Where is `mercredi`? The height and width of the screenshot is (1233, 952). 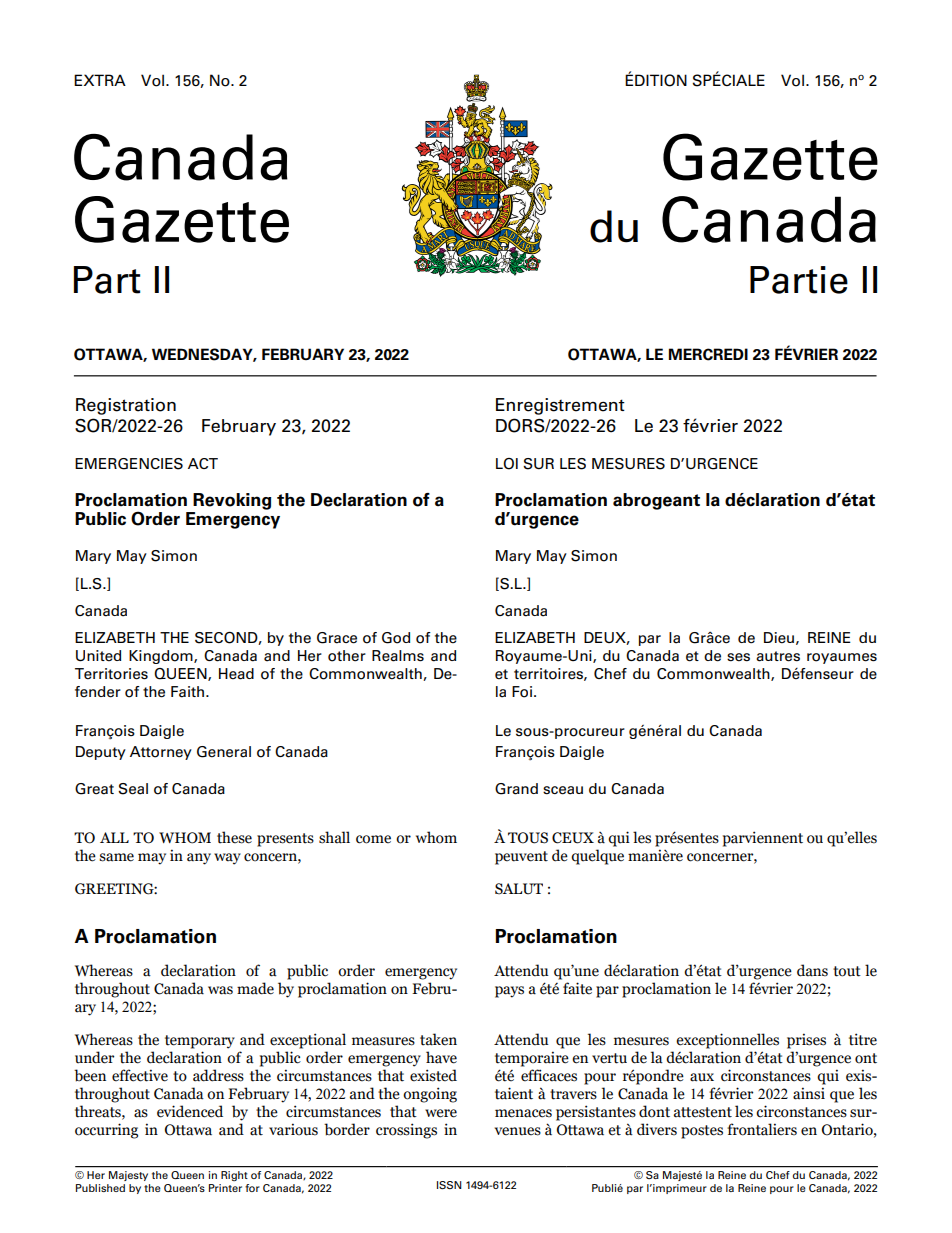 mercredi is located at coordinates (708, 354).
